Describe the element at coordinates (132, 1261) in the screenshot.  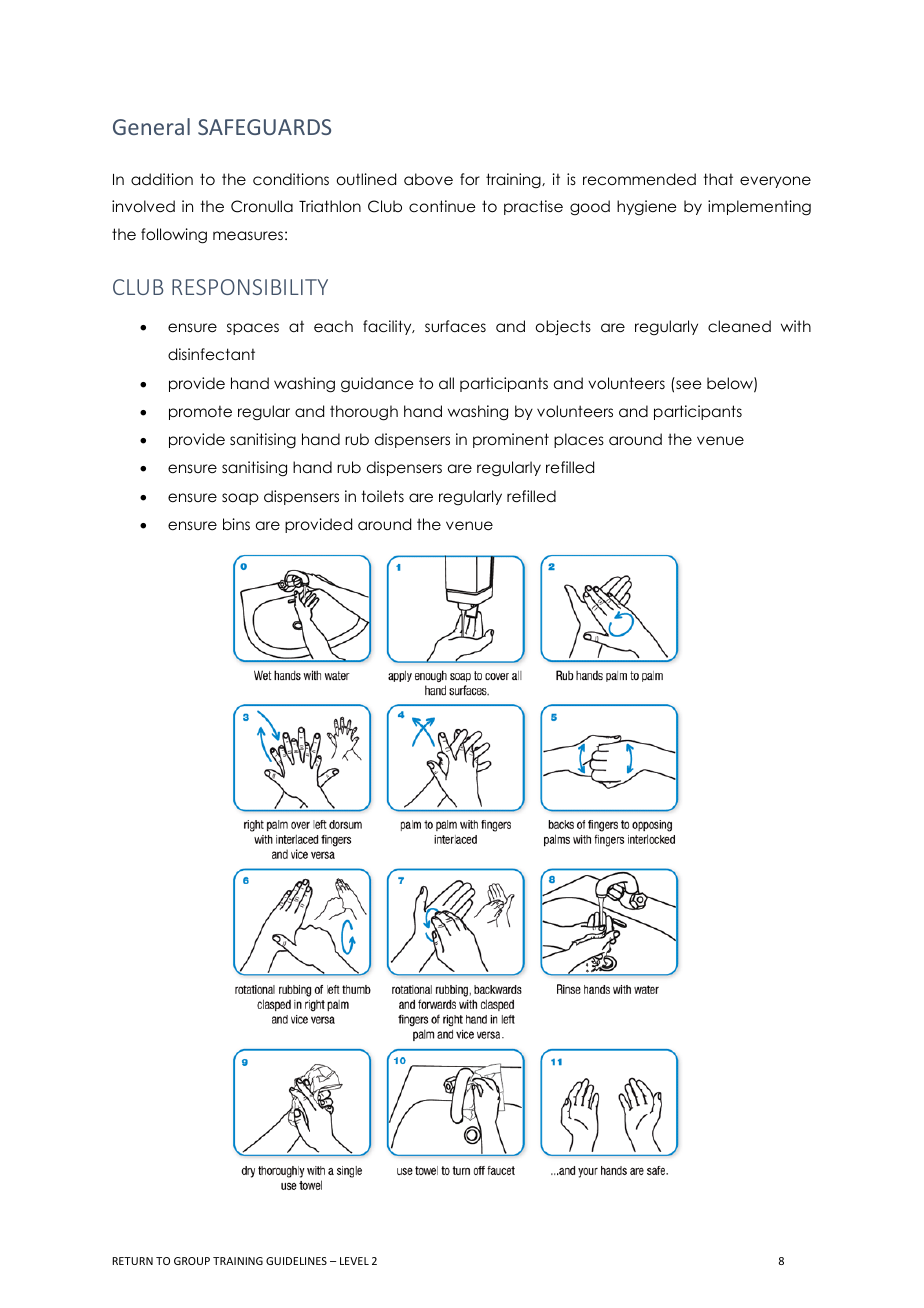
I see `RETURN` at that location.
